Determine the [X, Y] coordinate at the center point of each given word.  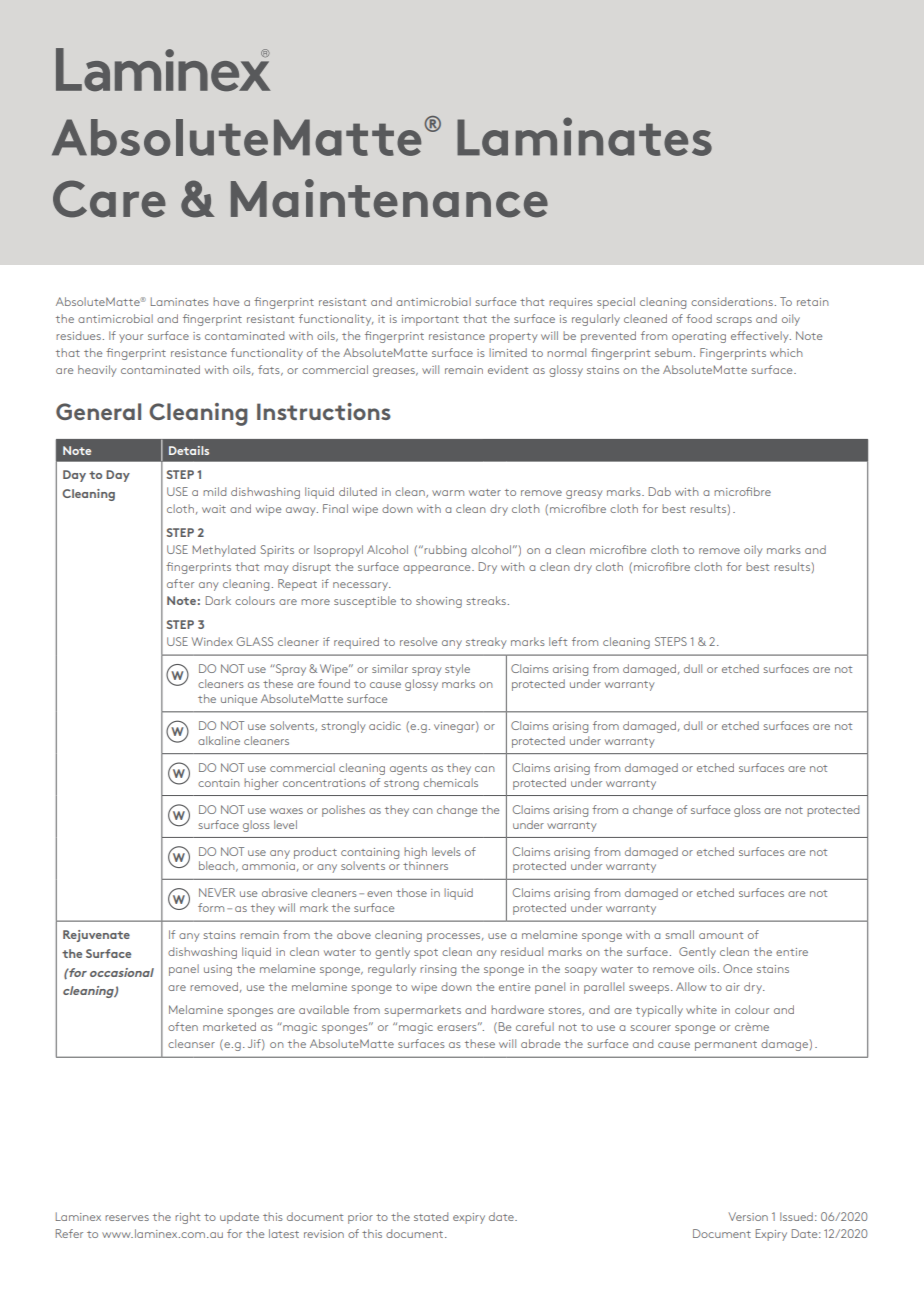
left [558, 641]
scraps [734, 321]
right [187, 1218]
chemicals [450, 782]
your [131, 338]
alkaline [219, 740]
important [430, 320]
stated [431, 1216]
